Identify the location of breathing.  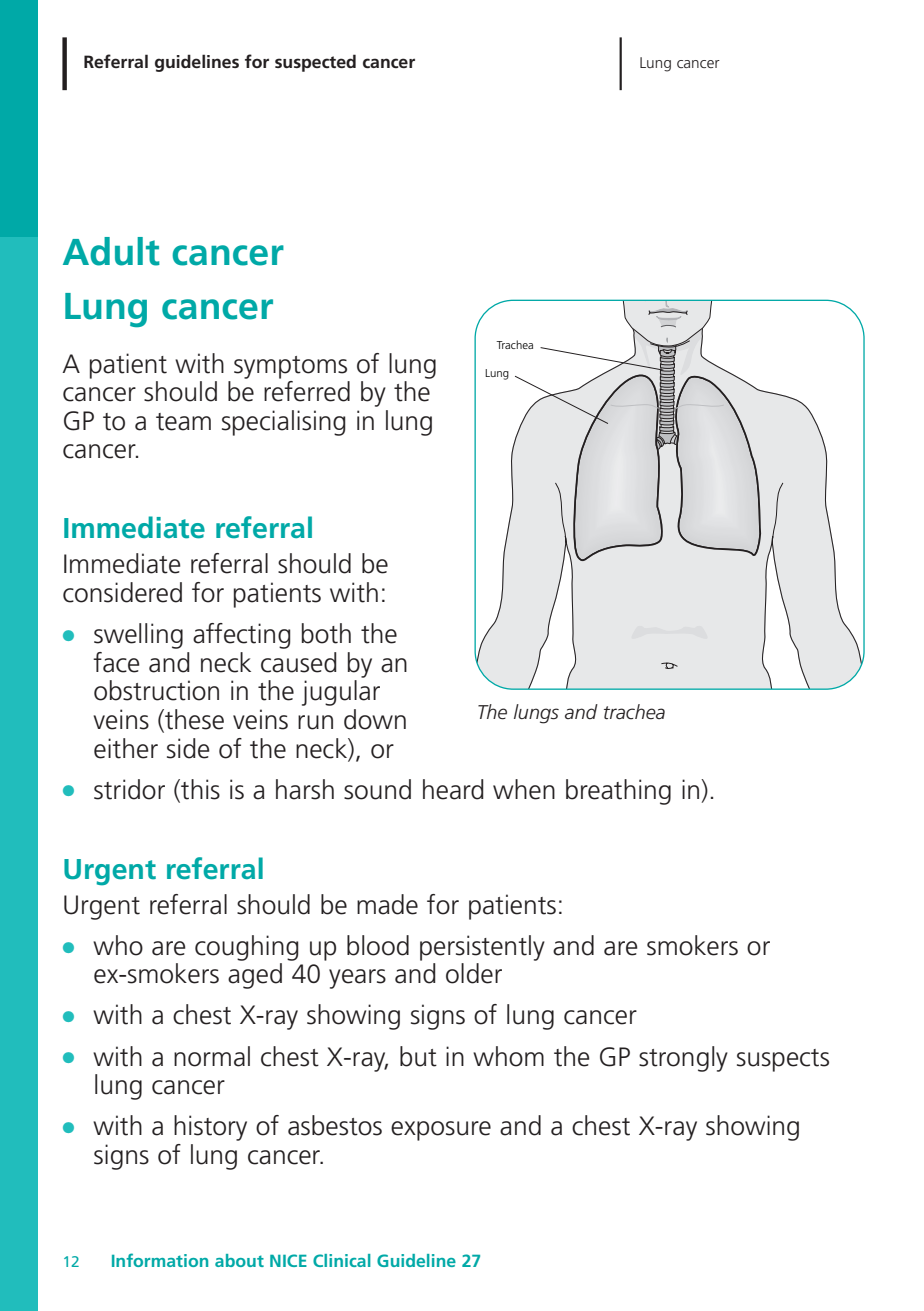
(618, 792).
